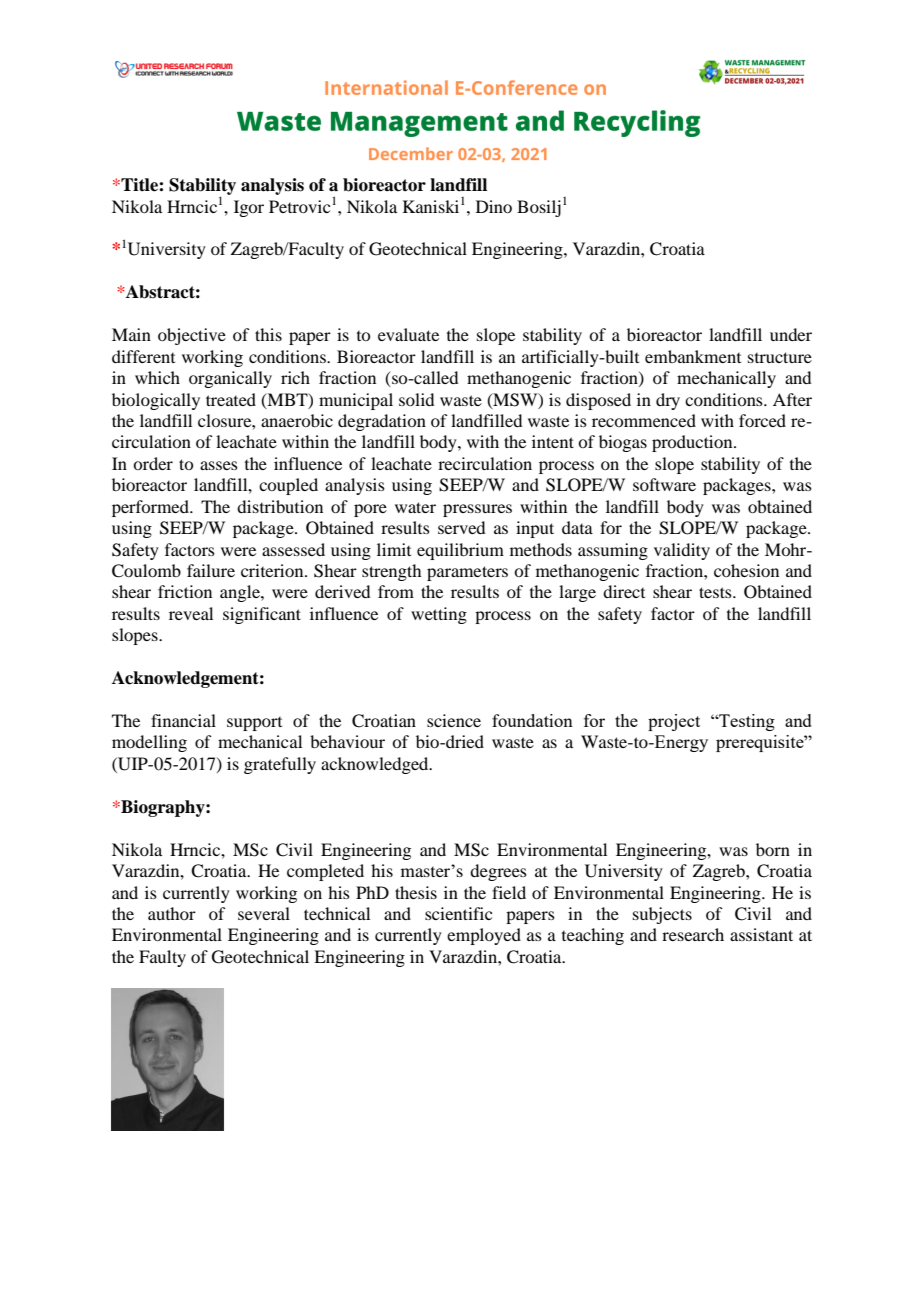  What do you see at coordinates (183, 720) in the screenshot?
I see `financial` at bounding box center [183, 720].
